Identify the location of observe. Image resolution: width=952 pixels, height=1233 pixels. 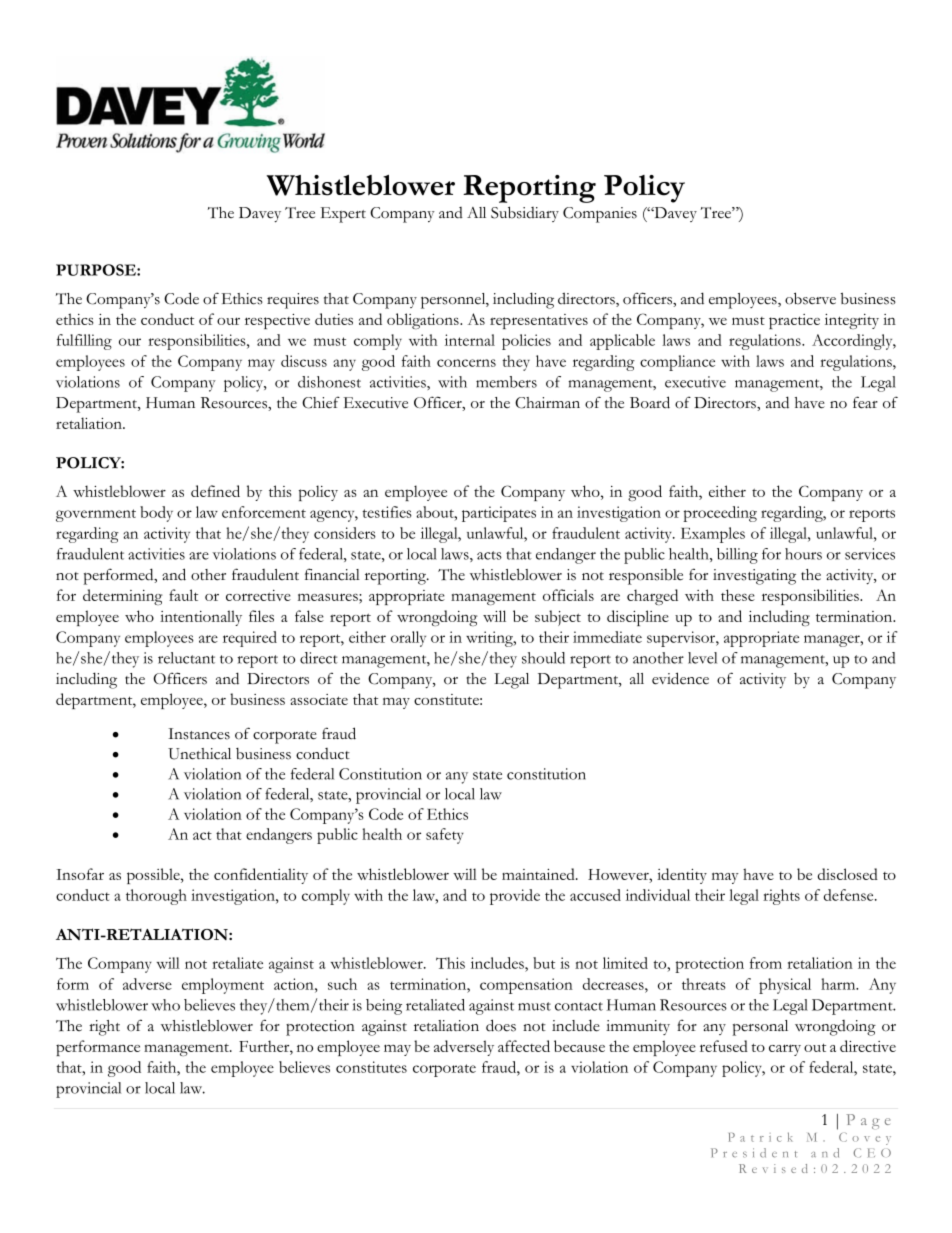
(810, 298).
